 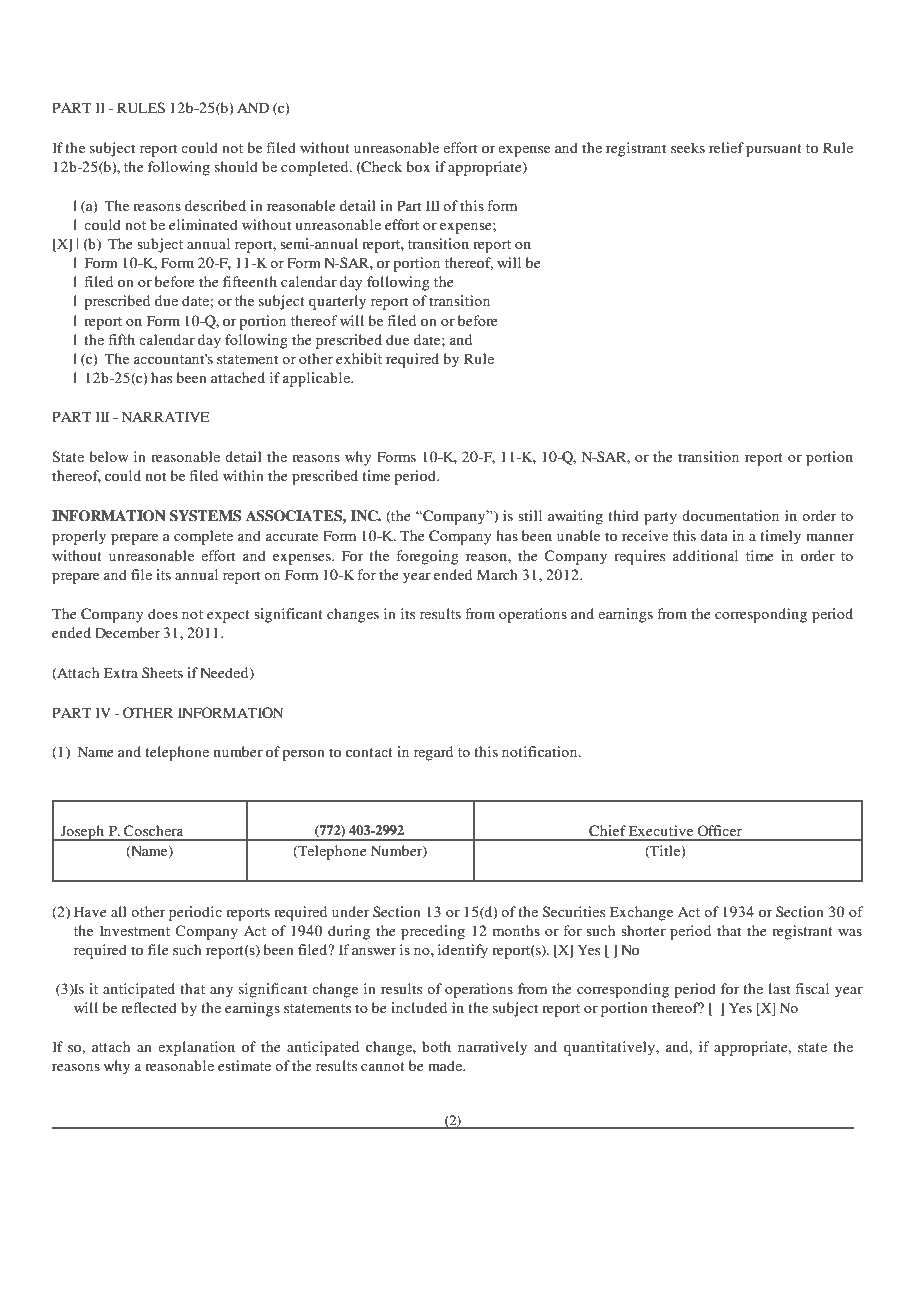 What do you see at coordinates (196, 1048) in the document?
I see `explanation` at bounding box center [196, 1048].
